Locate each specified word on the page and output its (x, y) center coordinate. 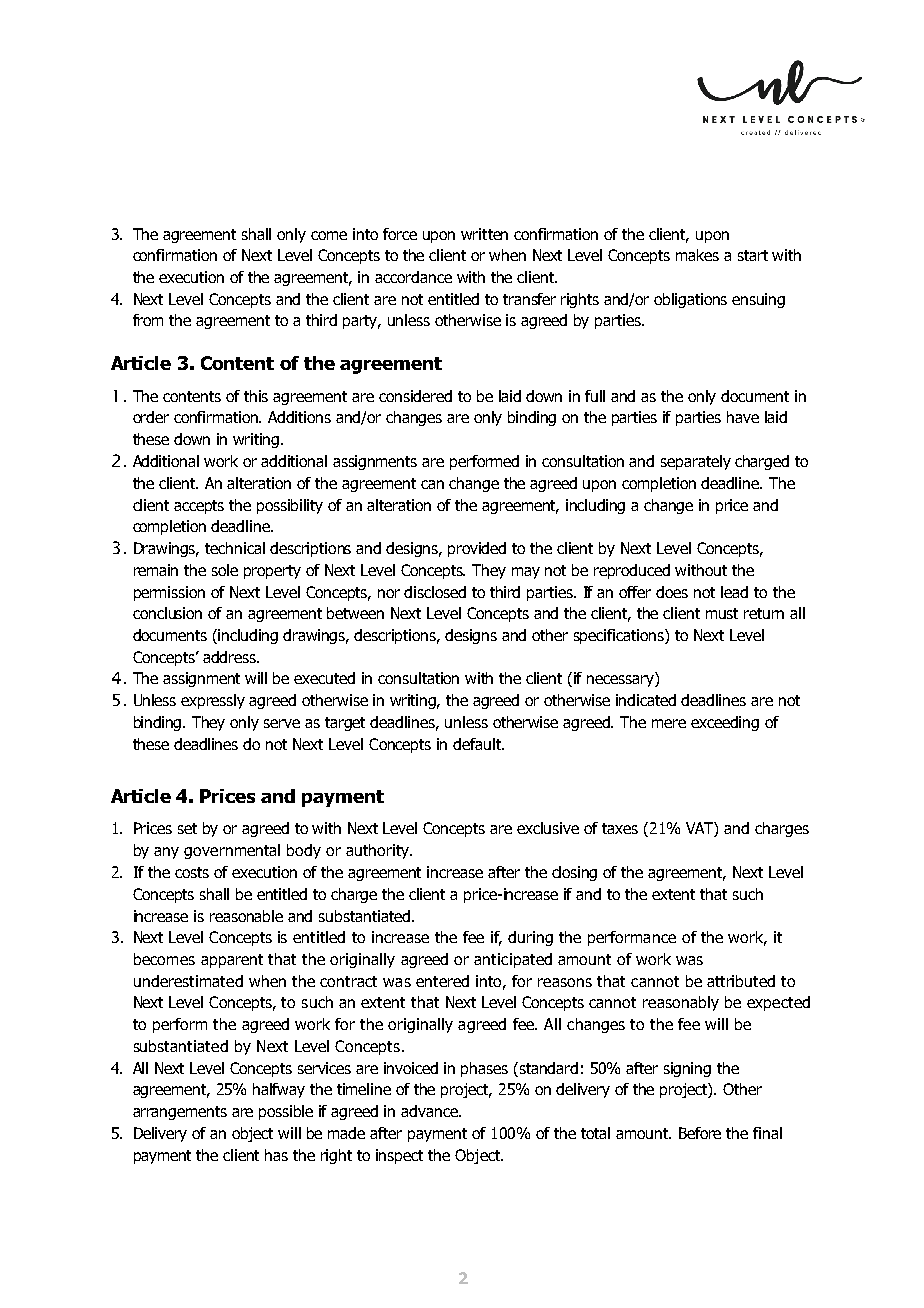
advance (430, 1111)
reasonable (246, 916)
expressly (213, 701)
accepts (199, 507)
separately (696, 462)
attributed (741, 981)
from (148, 320)
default (478, 744)
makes (697, 255)
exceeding (725, 723)
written (484, 234)
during (530, 938)
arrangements (180, 1113)
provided (477, 549)
